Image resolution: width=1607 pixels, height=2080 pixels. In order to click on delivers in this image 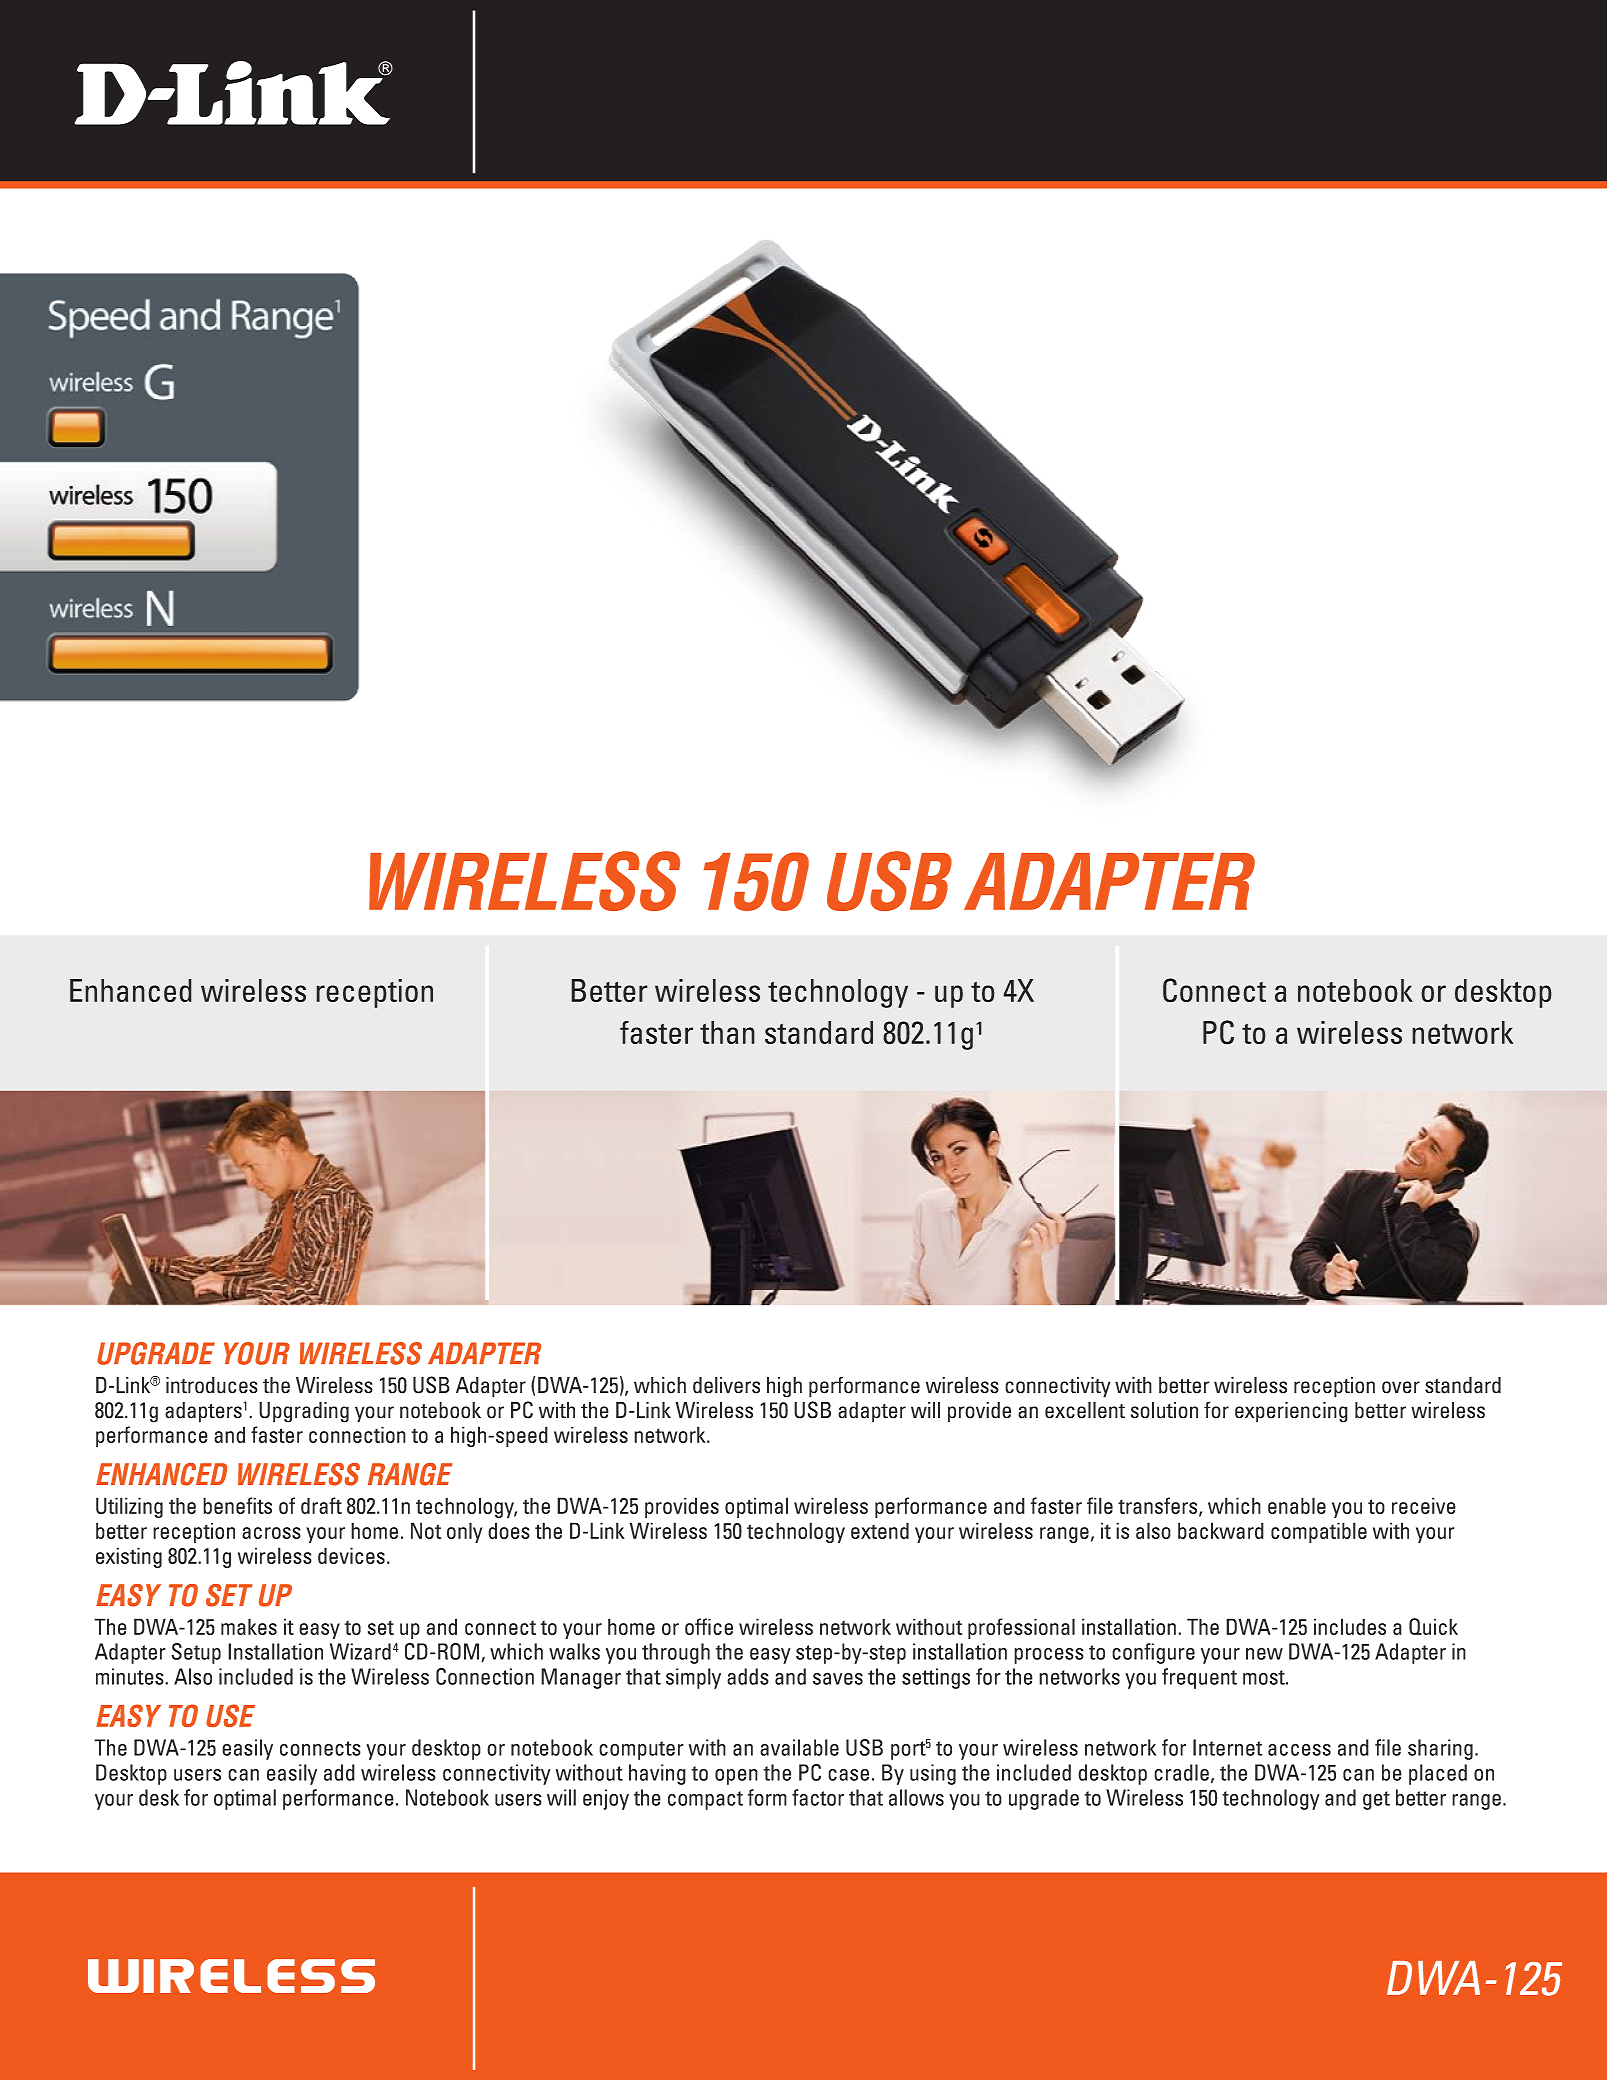, I will do `click(726, 1385)`.
